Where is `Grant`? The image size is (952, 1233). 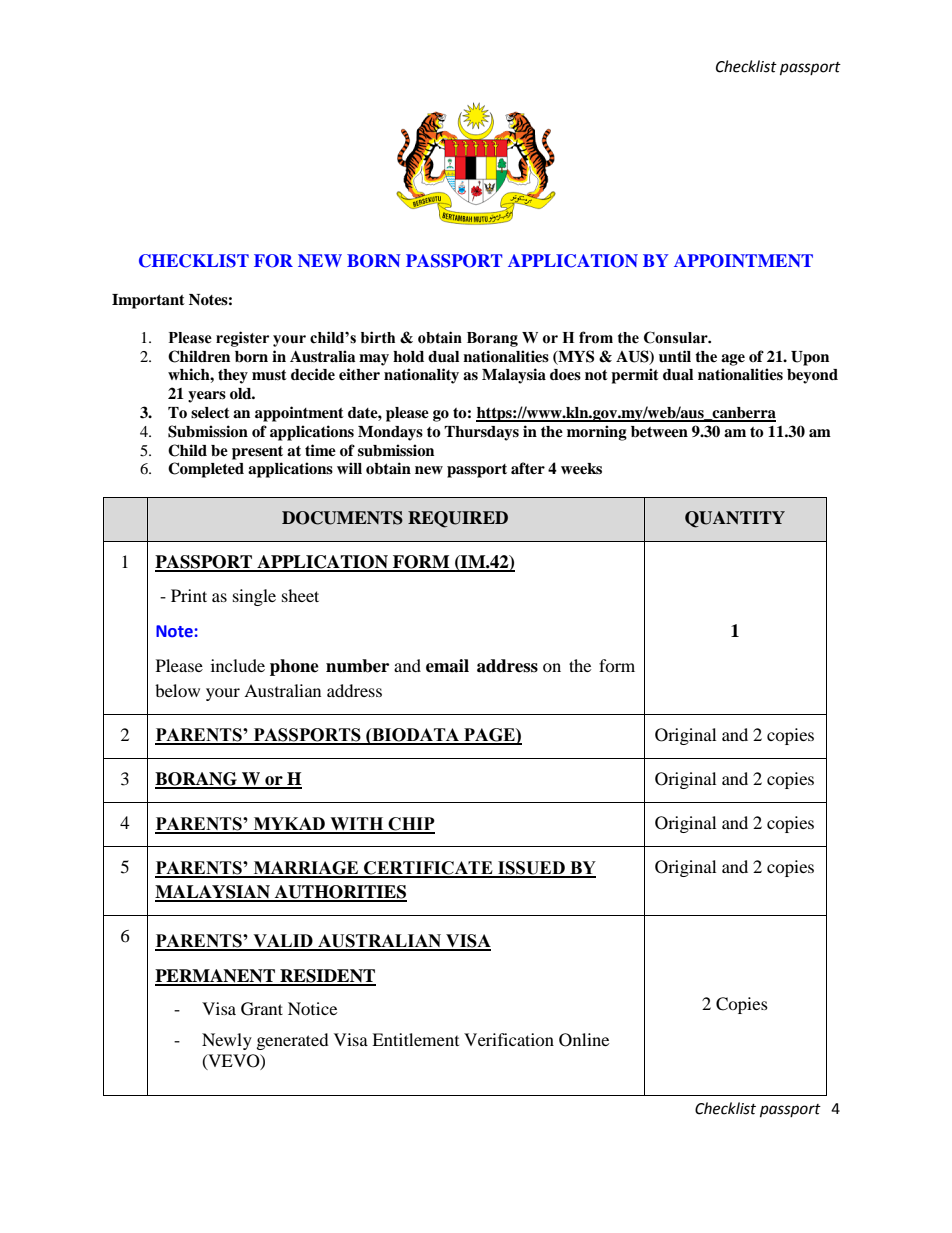 Grant is located at coordinates (262, 1009).
